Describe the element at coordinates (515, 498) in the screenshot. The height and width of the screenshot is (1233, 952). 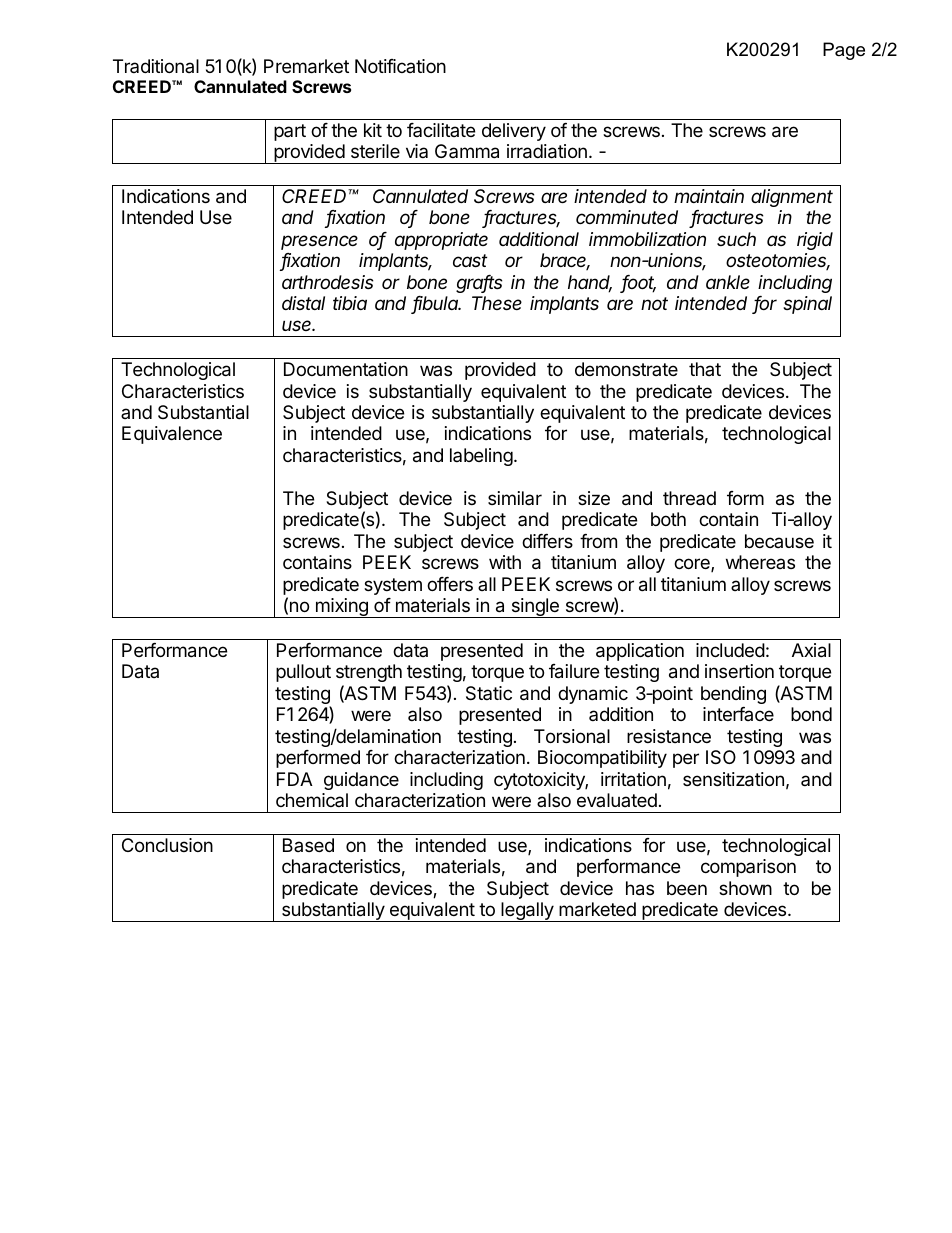
I see `similar` at that location.
